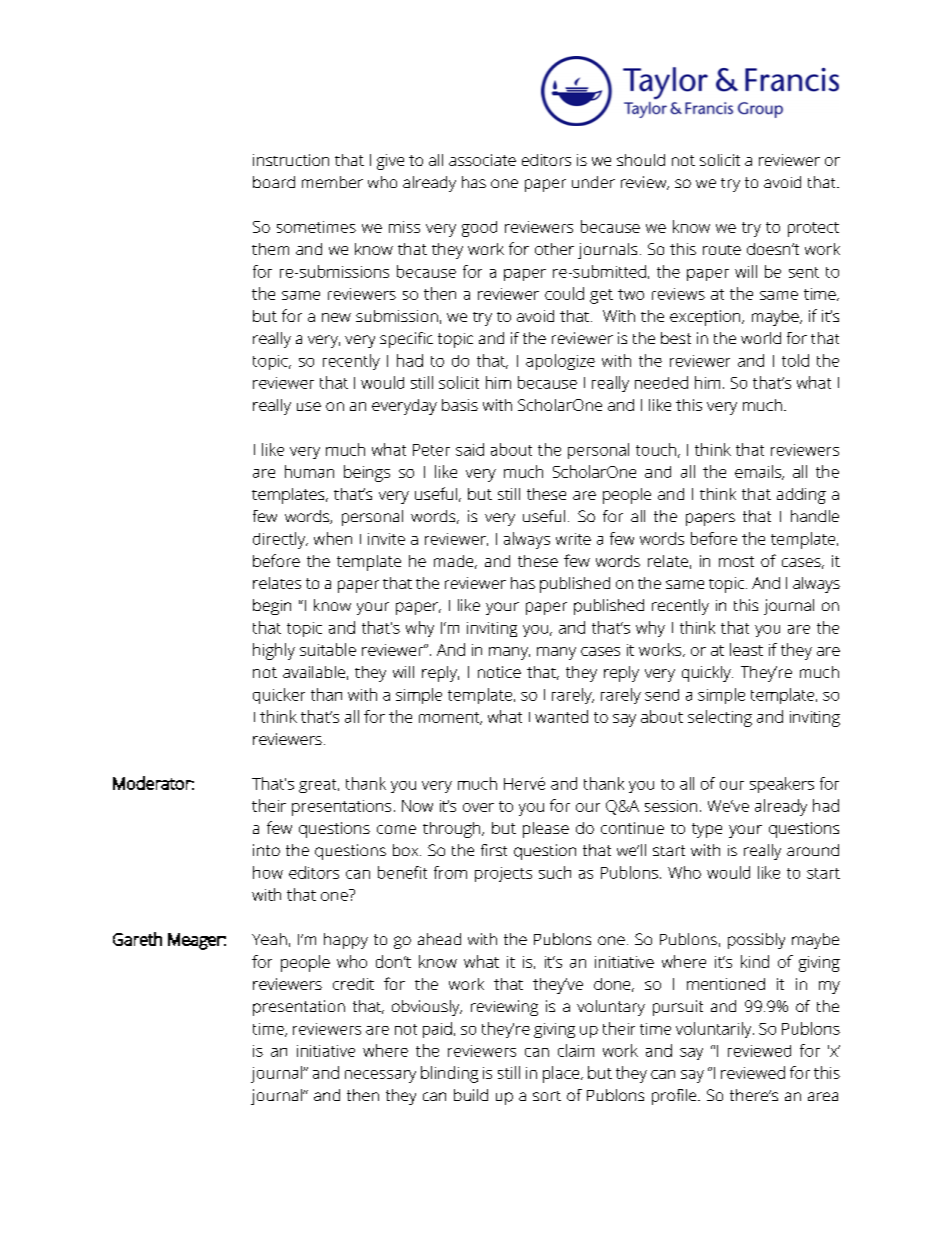 This screenshot has width=952, height=1233. I want to click on route, so click(722, 250).
